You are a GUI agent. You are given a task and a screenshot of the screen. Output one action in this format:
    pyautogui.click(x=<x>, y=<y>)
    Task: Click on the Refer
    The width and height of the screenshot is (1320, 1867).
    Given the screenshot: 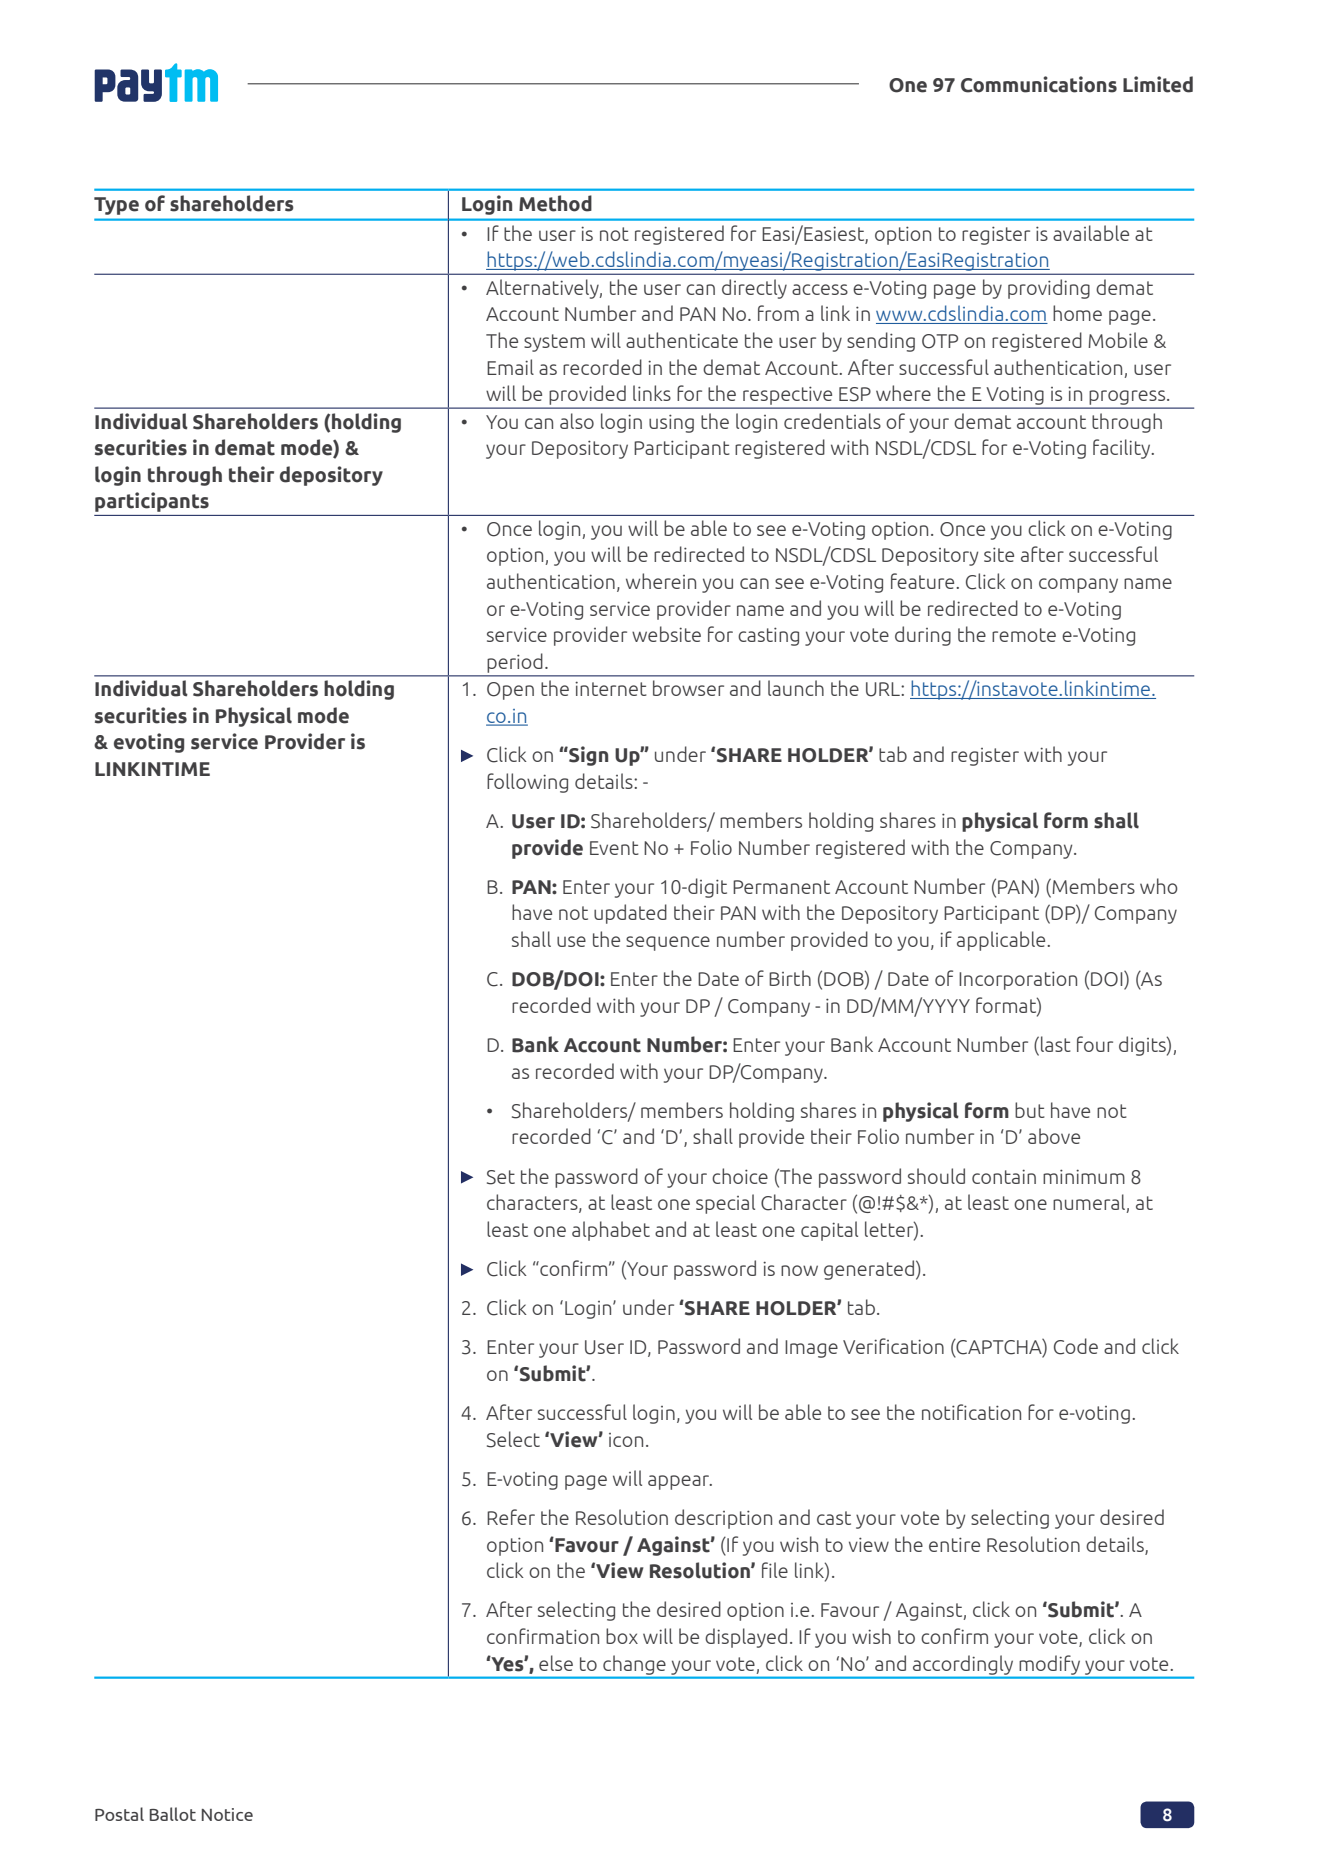 What is the action you would take?
    pyautogui.click(x=511, y=1517)
